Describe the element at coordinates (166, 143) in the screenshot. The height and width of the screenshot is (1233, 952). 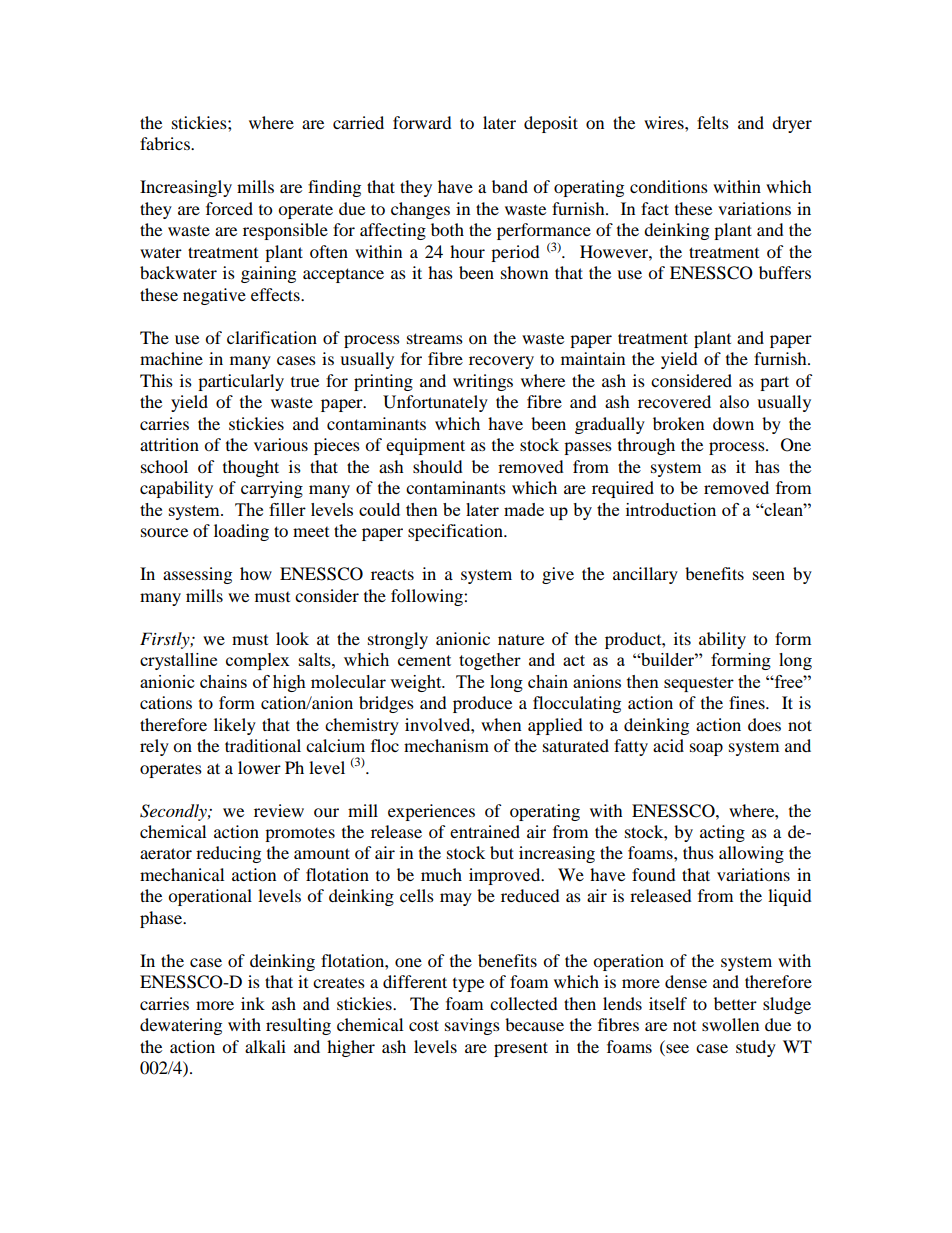
I see `fabrics` at that location.
